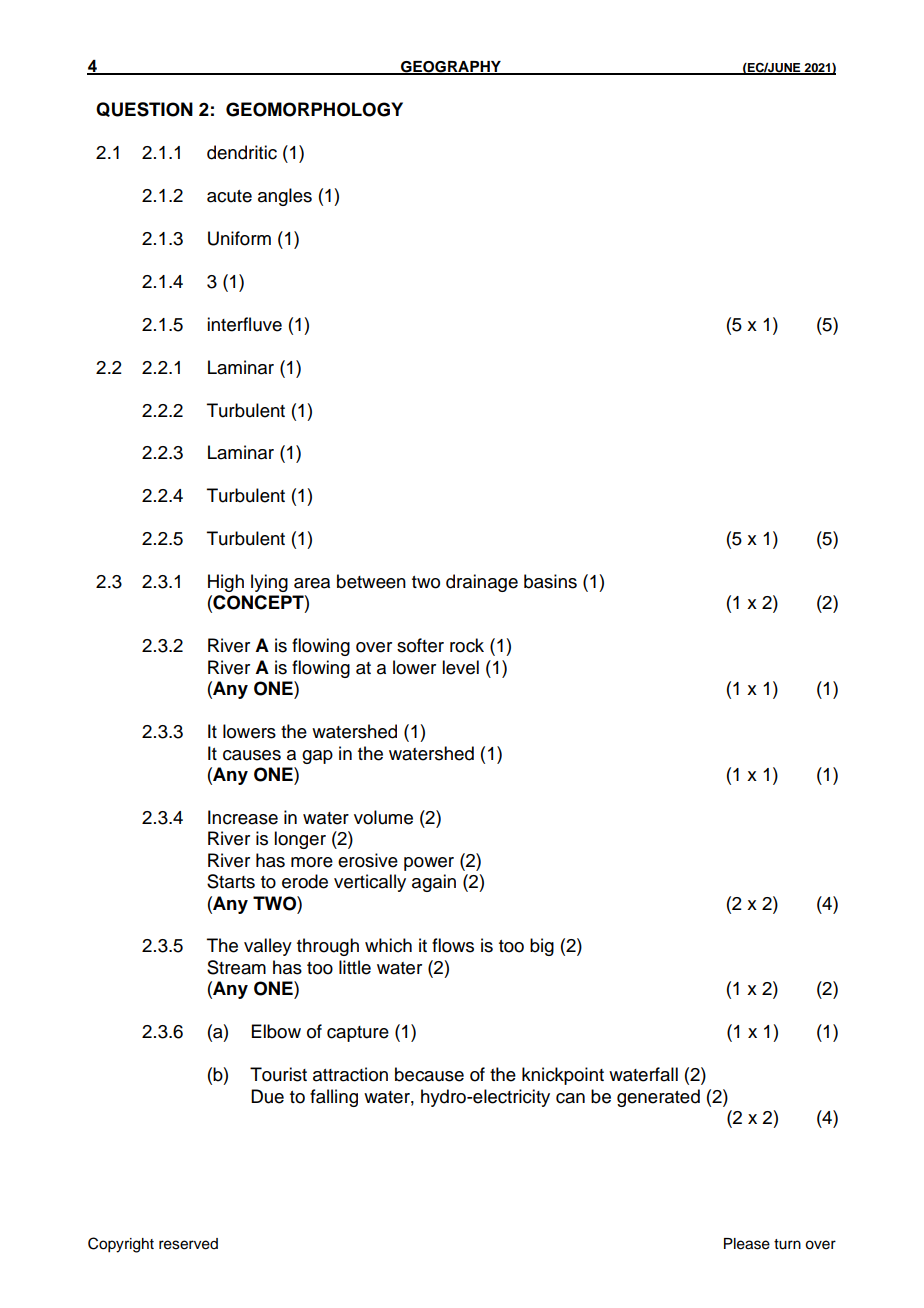 The height and width of the screenshot is (1308, 924). Describe the element at coordinates (550, 581) in the screenshot. I see `basins` at that location.
